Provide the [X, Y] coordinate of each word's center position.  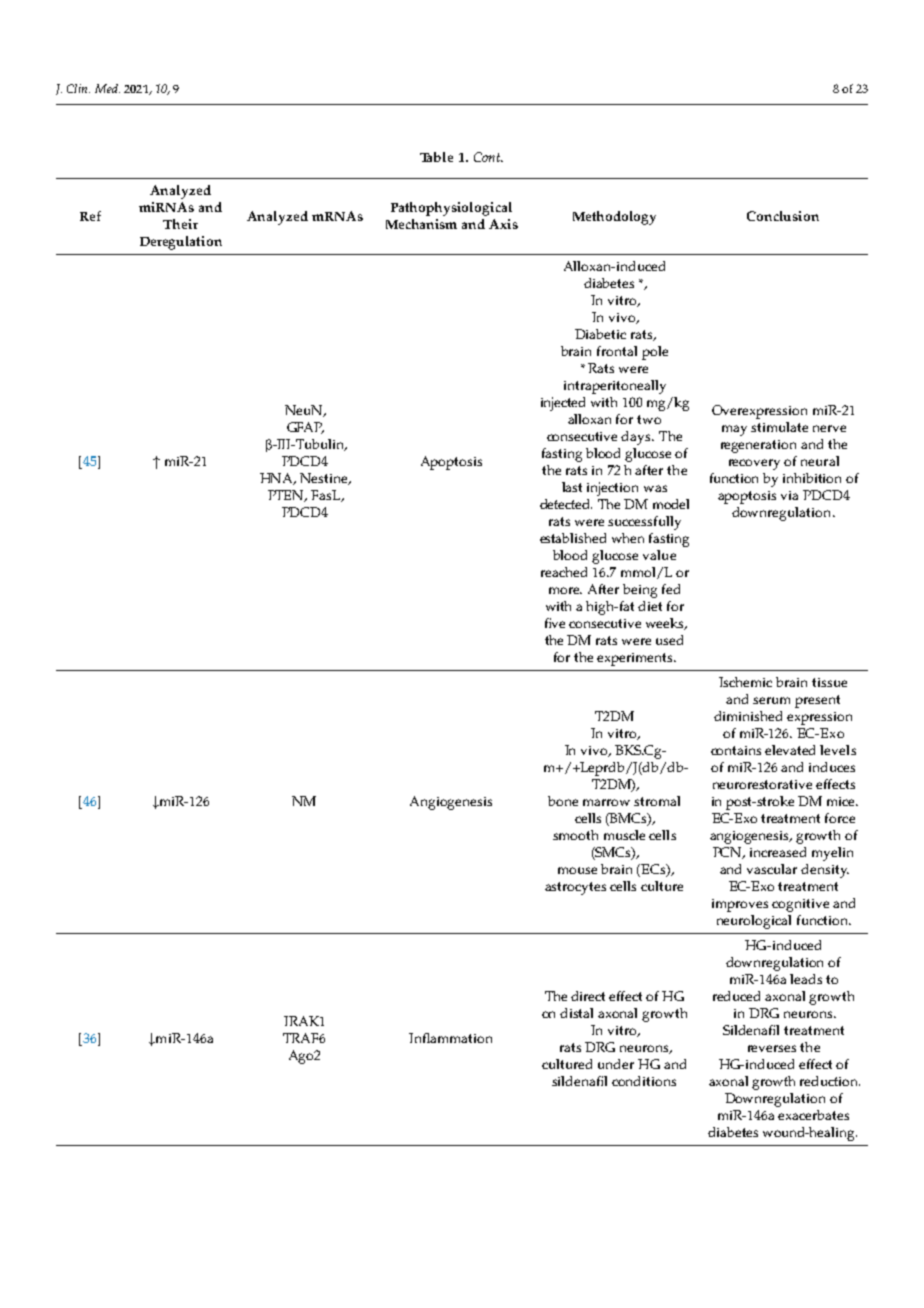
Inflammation [450, 1038]
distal [576, 1013]
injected [563, 404]
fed [671, 589]
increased [778, 852]
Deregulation [181, 243]
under [616, 1064]
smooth [575, 835]
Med [107, 88]
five [555, 623]
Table [436, 157]
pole [655, 353]
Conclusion [783, 216]
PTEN [287, 496]
